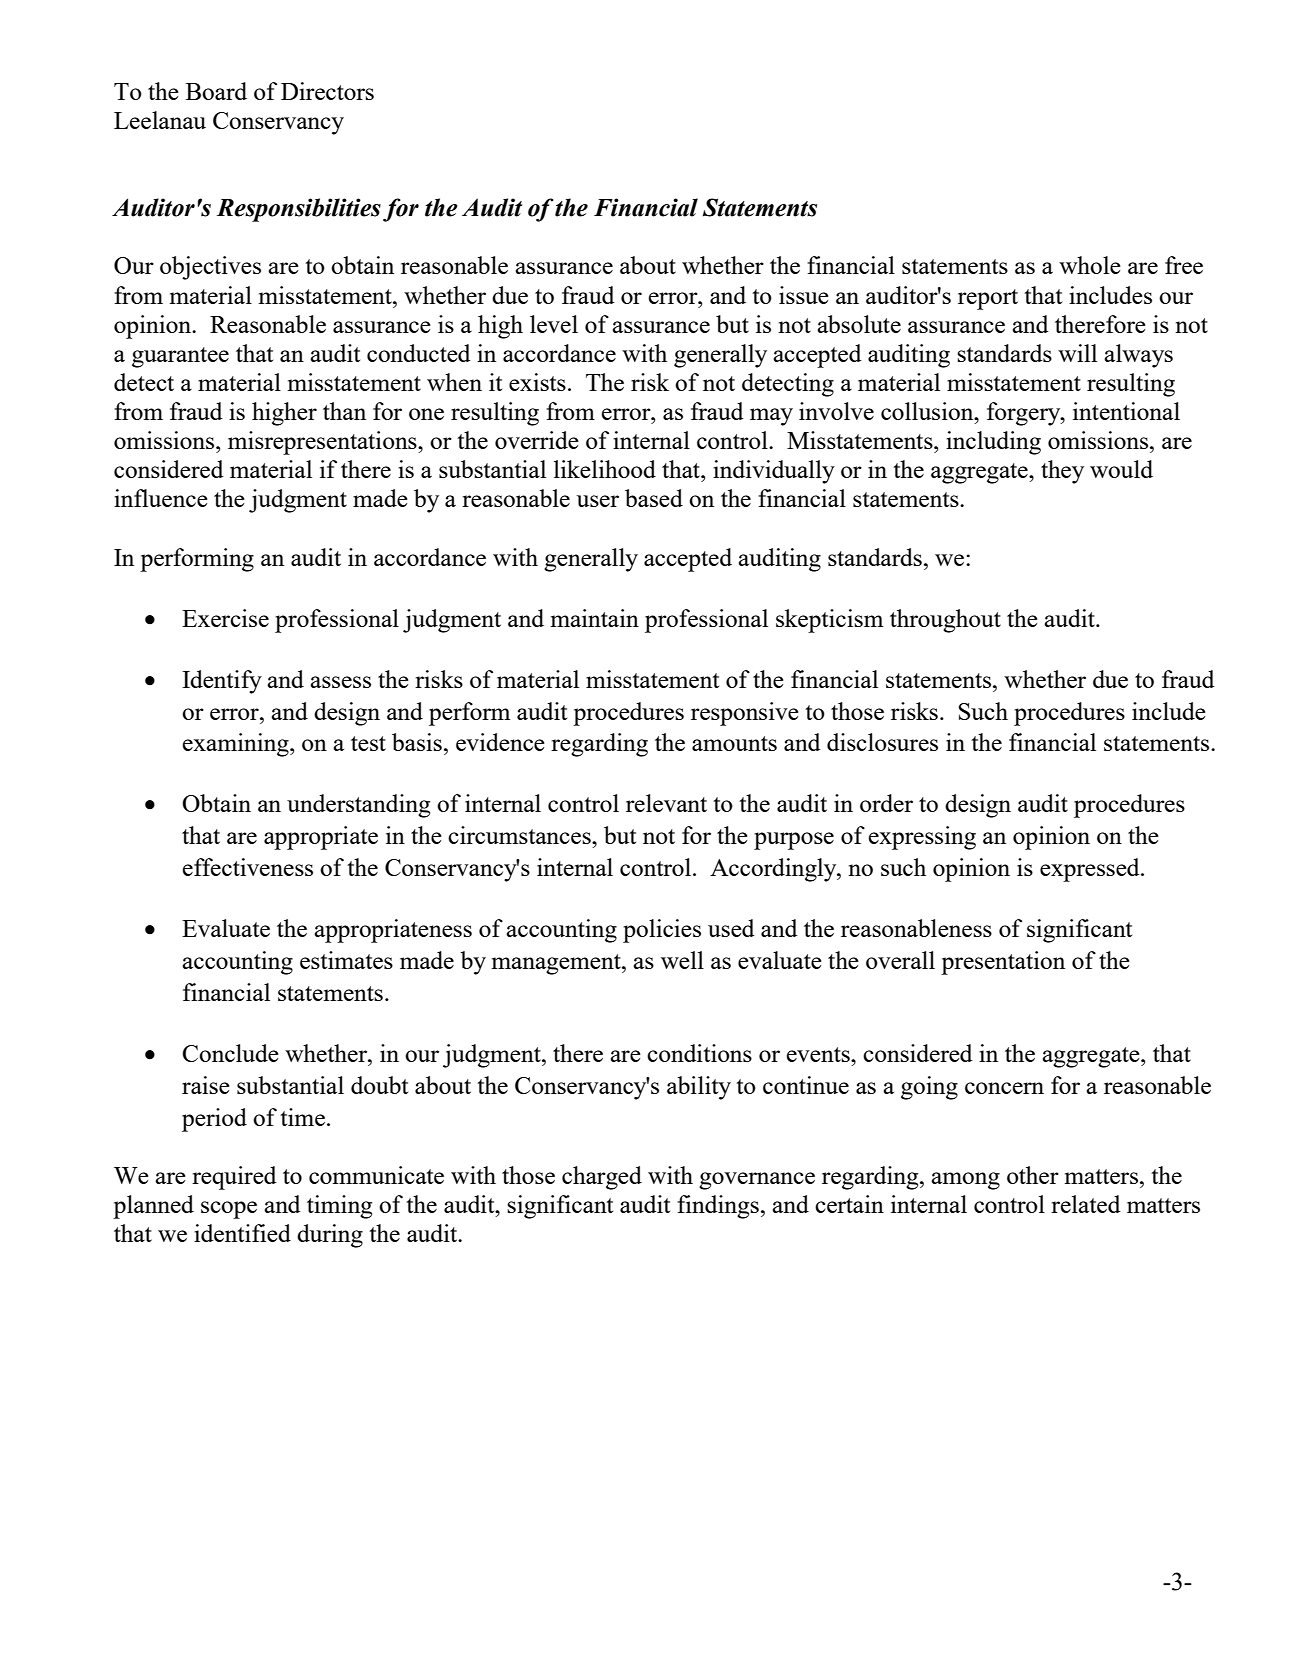 The height and width of the document is (1671, 1291). What do you see at coordinates (1090, 265) in the document?
I see `whole` at bounding box center [1090, 265].
